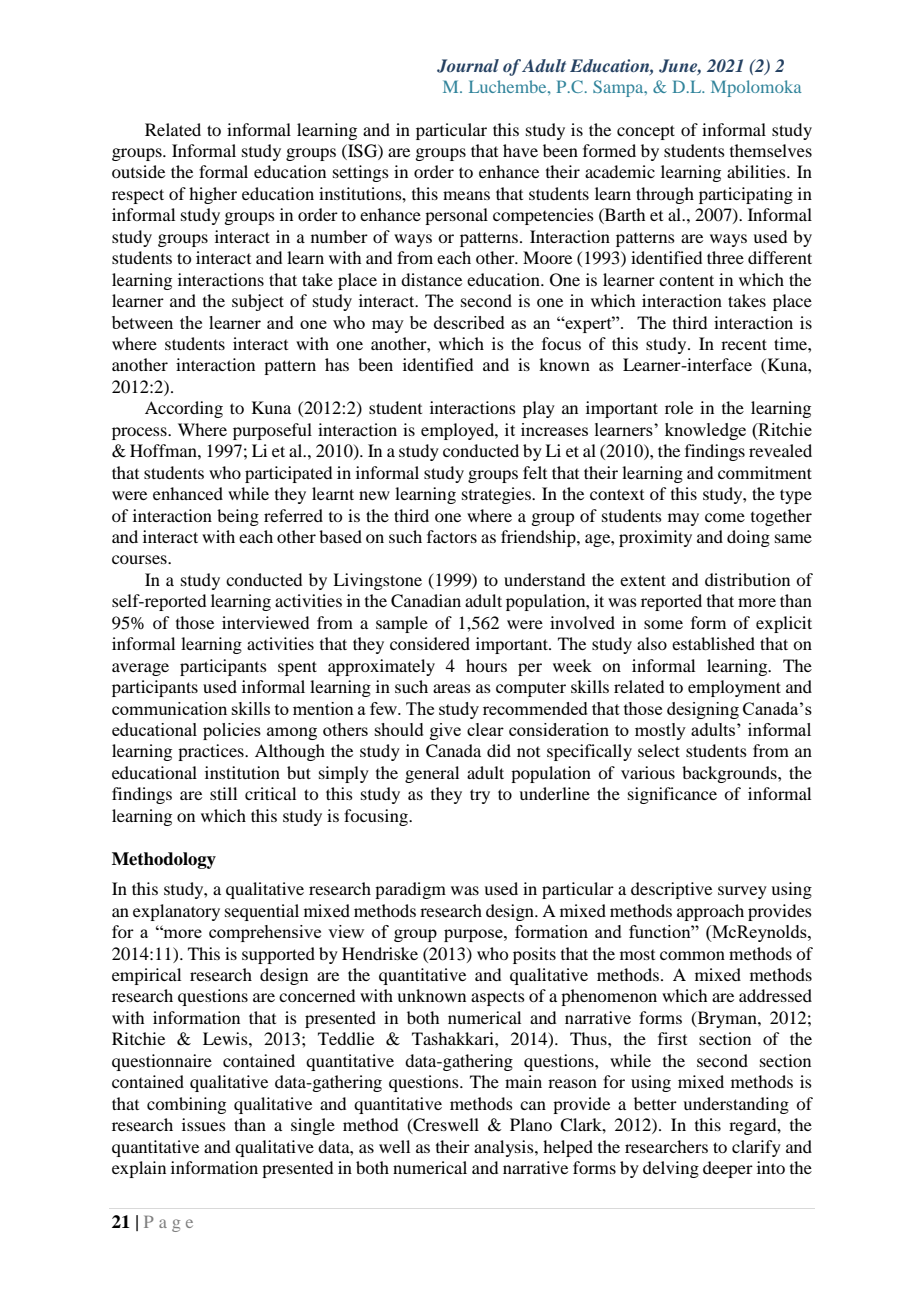  What do you see at coordinates (204, 1124) in the screenshot?
I see `issues` at bounding box center [204, 1124].
